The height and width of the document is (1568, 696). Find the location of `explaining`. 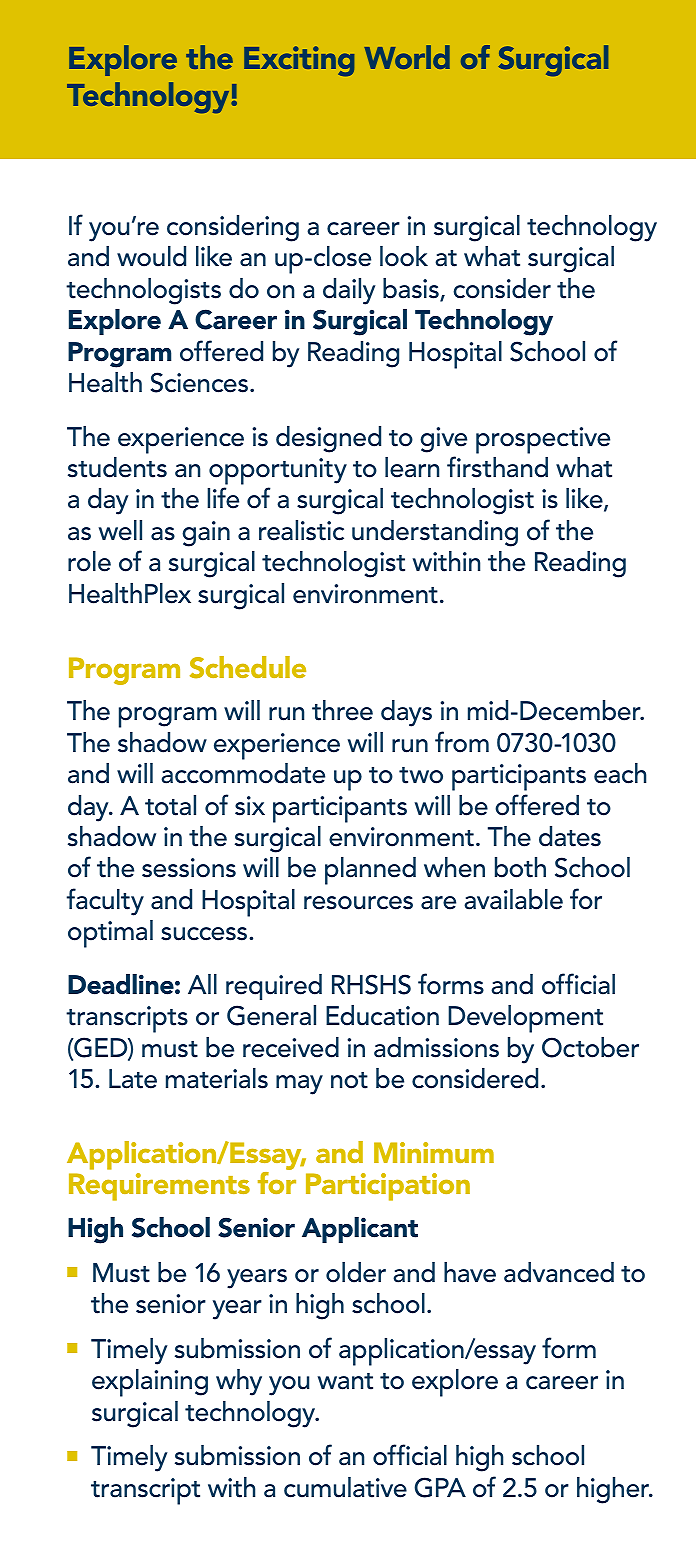

explaining is located at coordinates (150, 1383).
